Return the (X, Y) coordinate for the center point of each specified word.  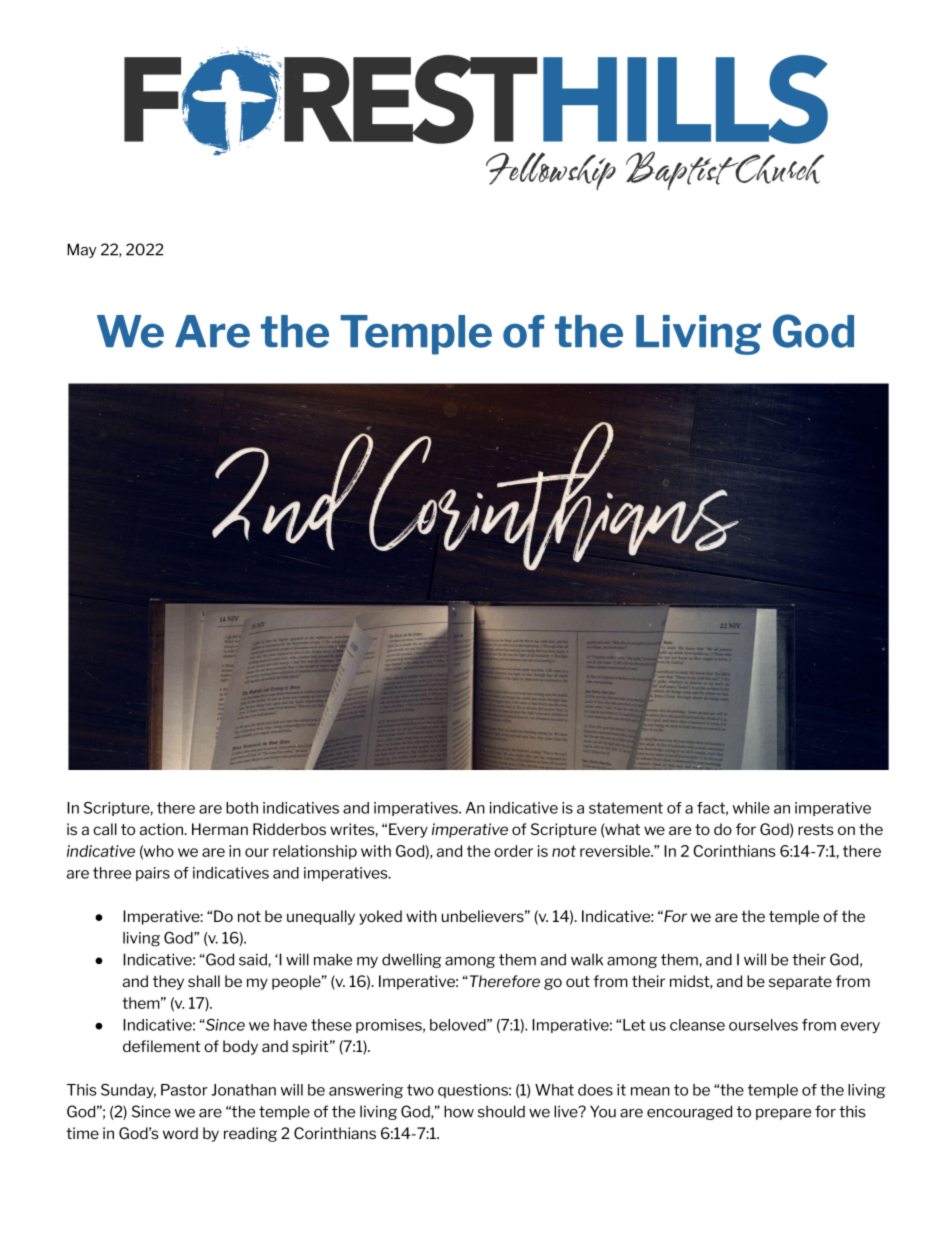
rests (816, 829)
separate (800, 983)
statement (626, 808)
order (513, 851)
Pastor (184, 1090)
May (82, 250)
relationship (315, 852)
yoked (380, 917)
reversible (616, 851)
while (751, 808)
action (161, 829)
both (242, 808)
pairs (153, 874)
